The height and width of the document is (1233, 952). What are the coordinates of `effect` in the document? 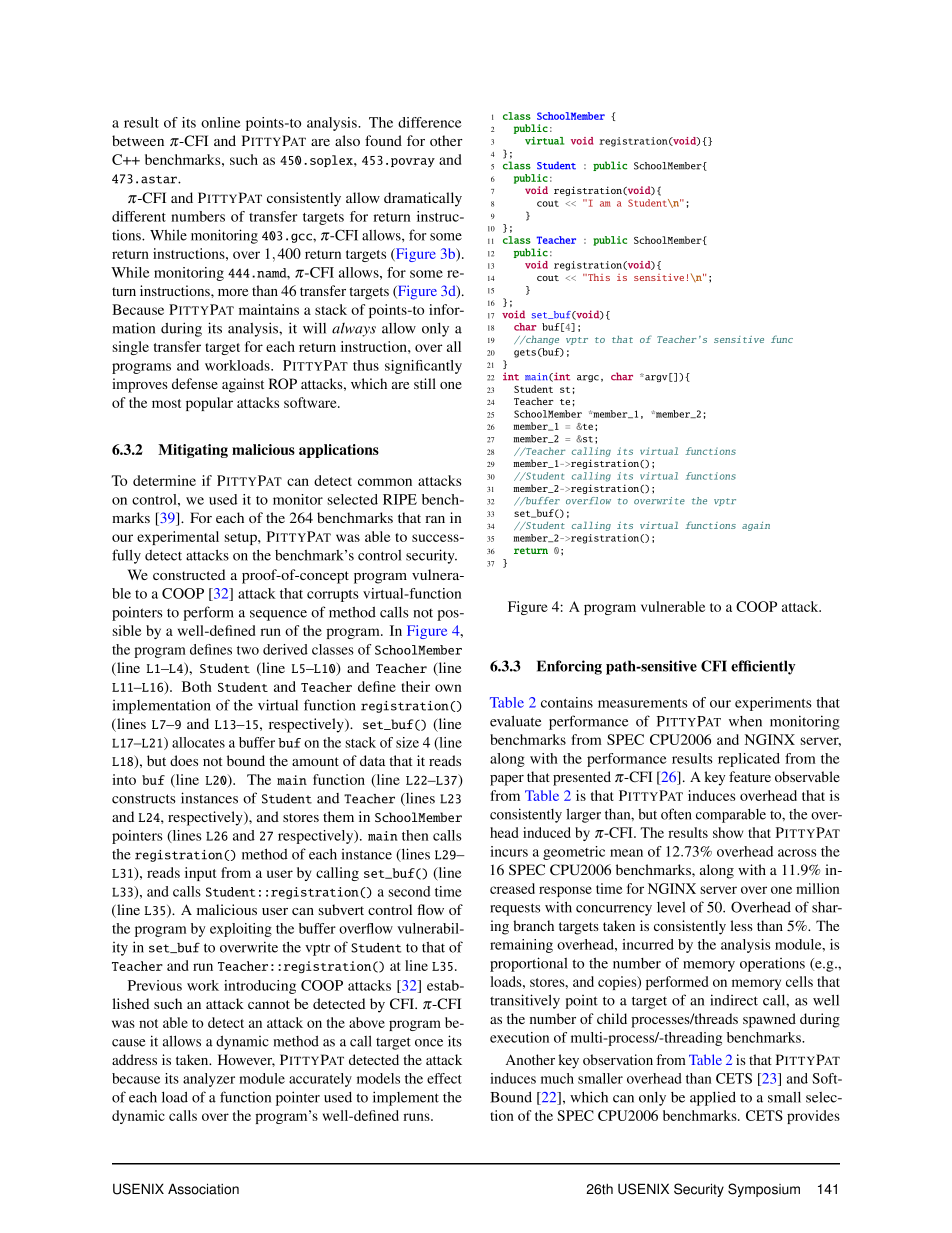 It's located at (444, 1078).
